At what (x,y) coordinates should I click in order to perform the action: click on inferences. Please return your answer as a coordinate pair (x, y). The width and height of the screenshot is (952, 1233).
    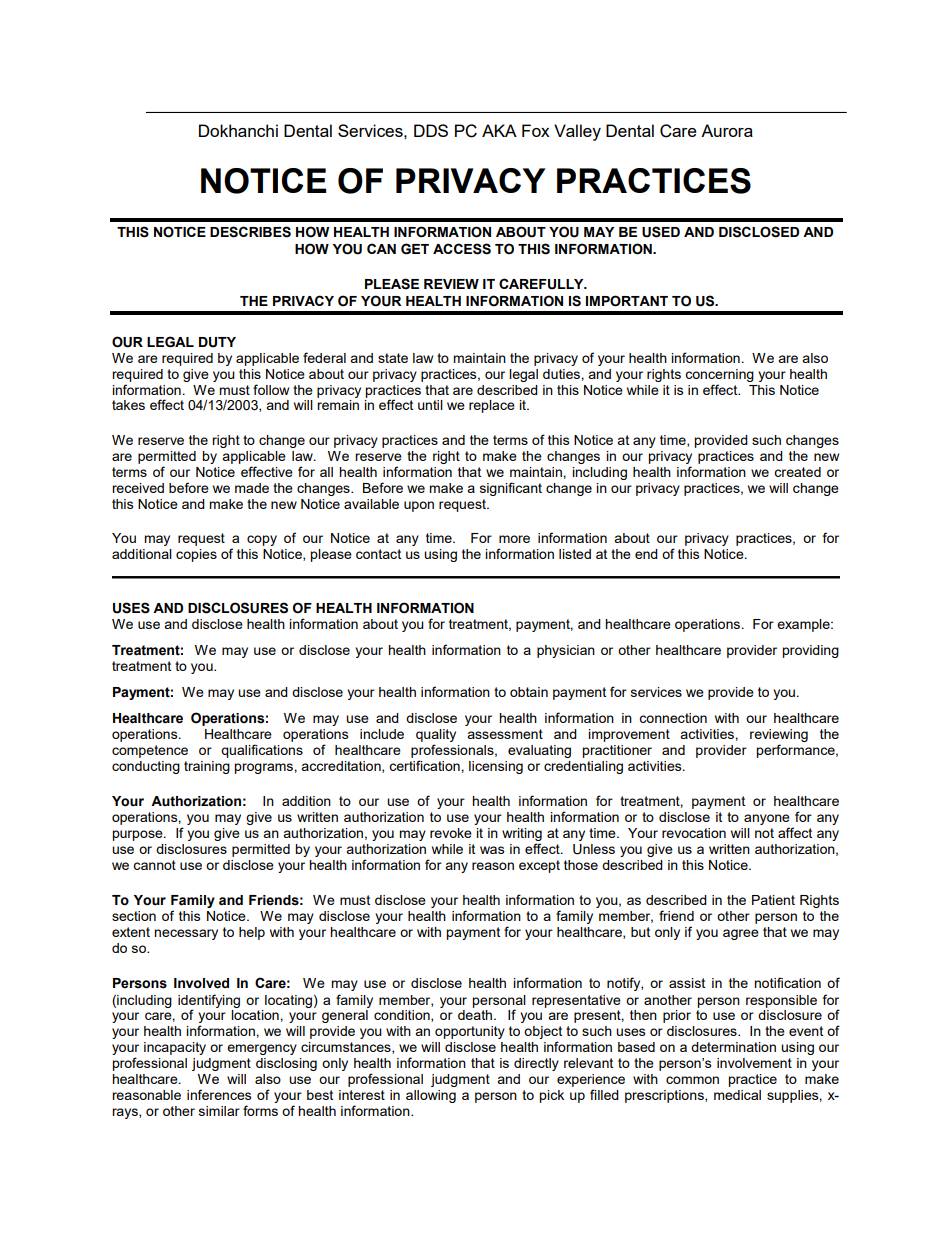
    Looking at the image, I should click on (219, 1094).
